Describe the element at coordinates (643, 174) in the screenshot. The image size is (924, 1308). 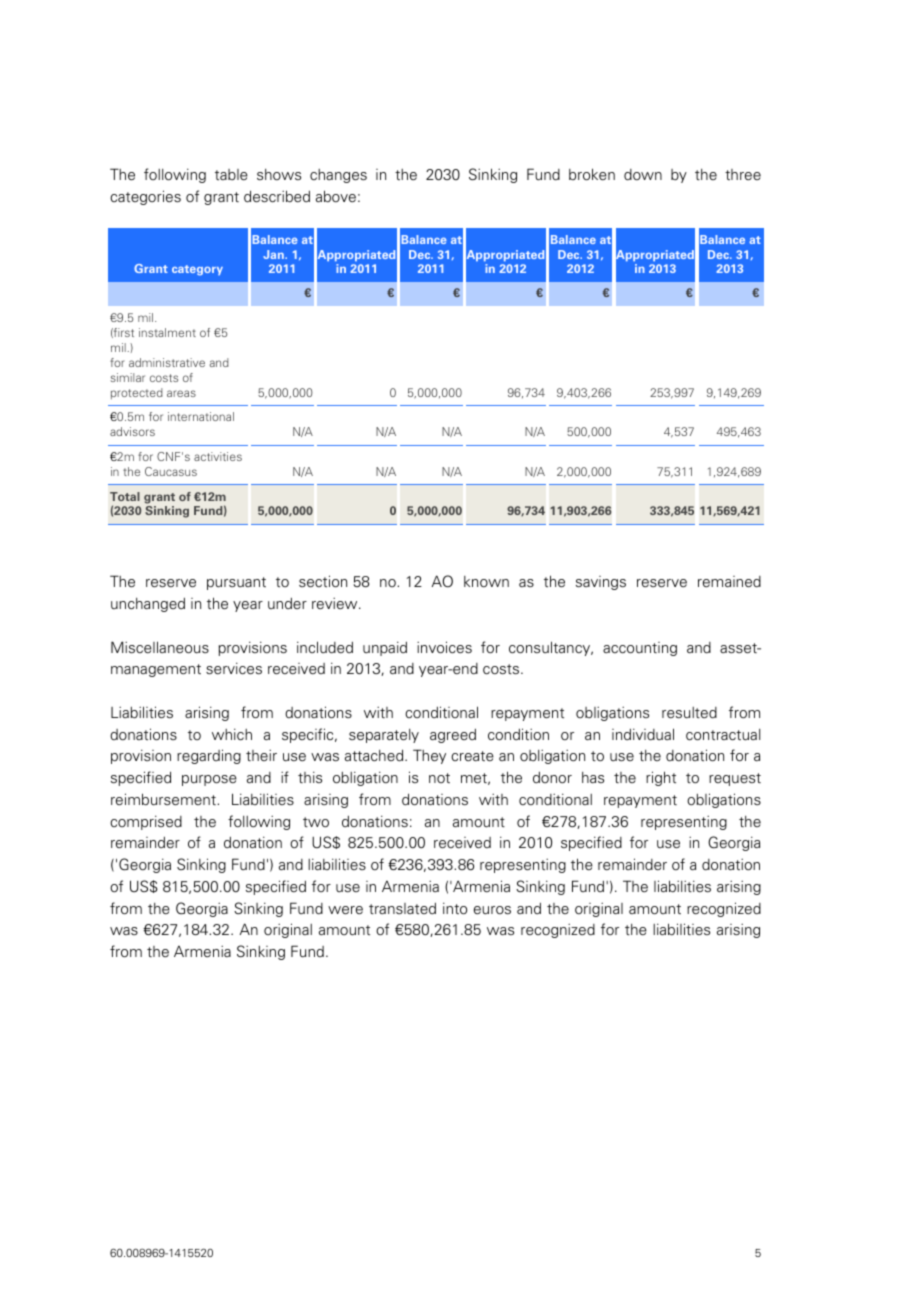
I see `down` at that location.
